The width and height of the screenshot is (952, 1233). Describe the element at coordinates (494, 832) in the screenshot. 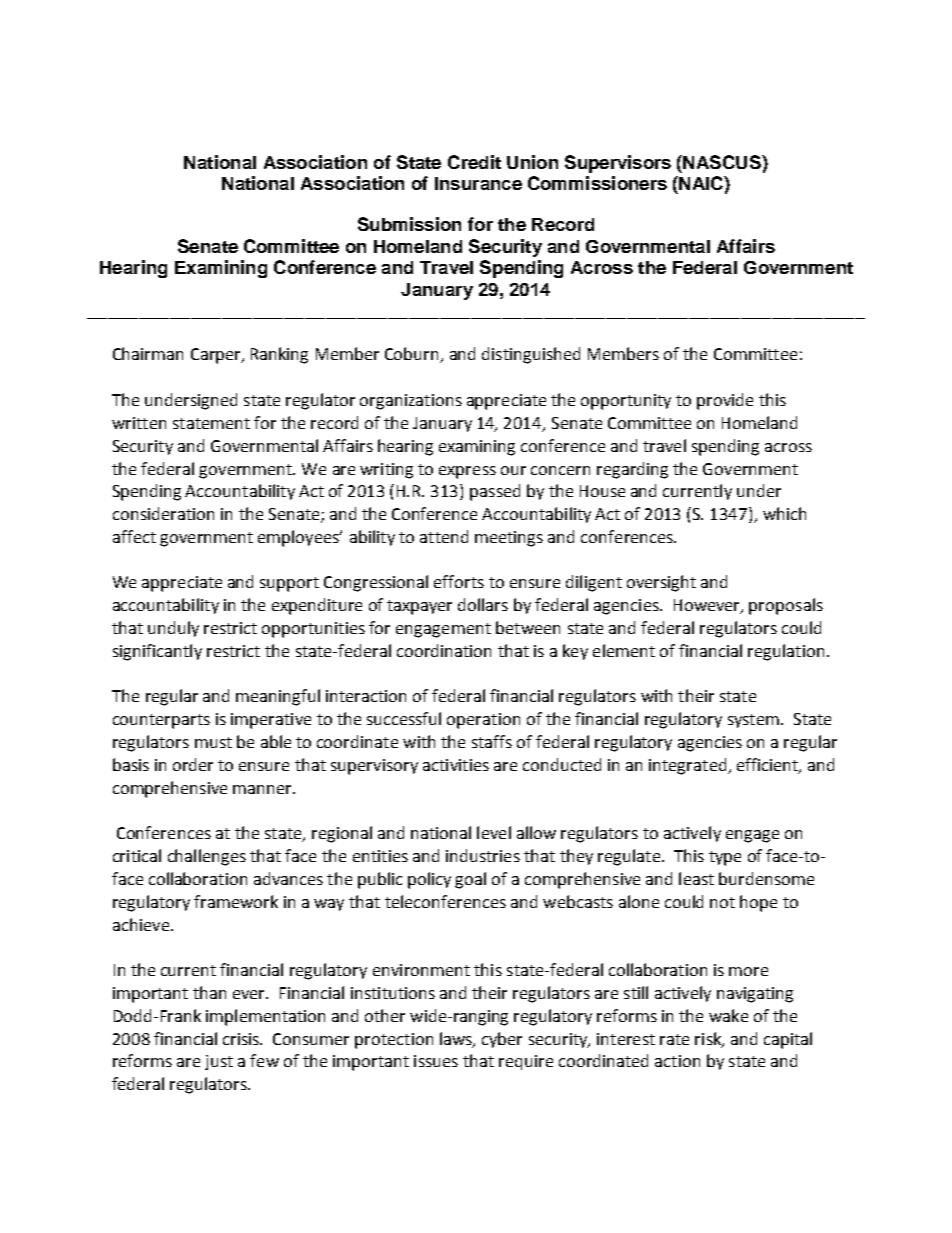

I see `level` at that location.
